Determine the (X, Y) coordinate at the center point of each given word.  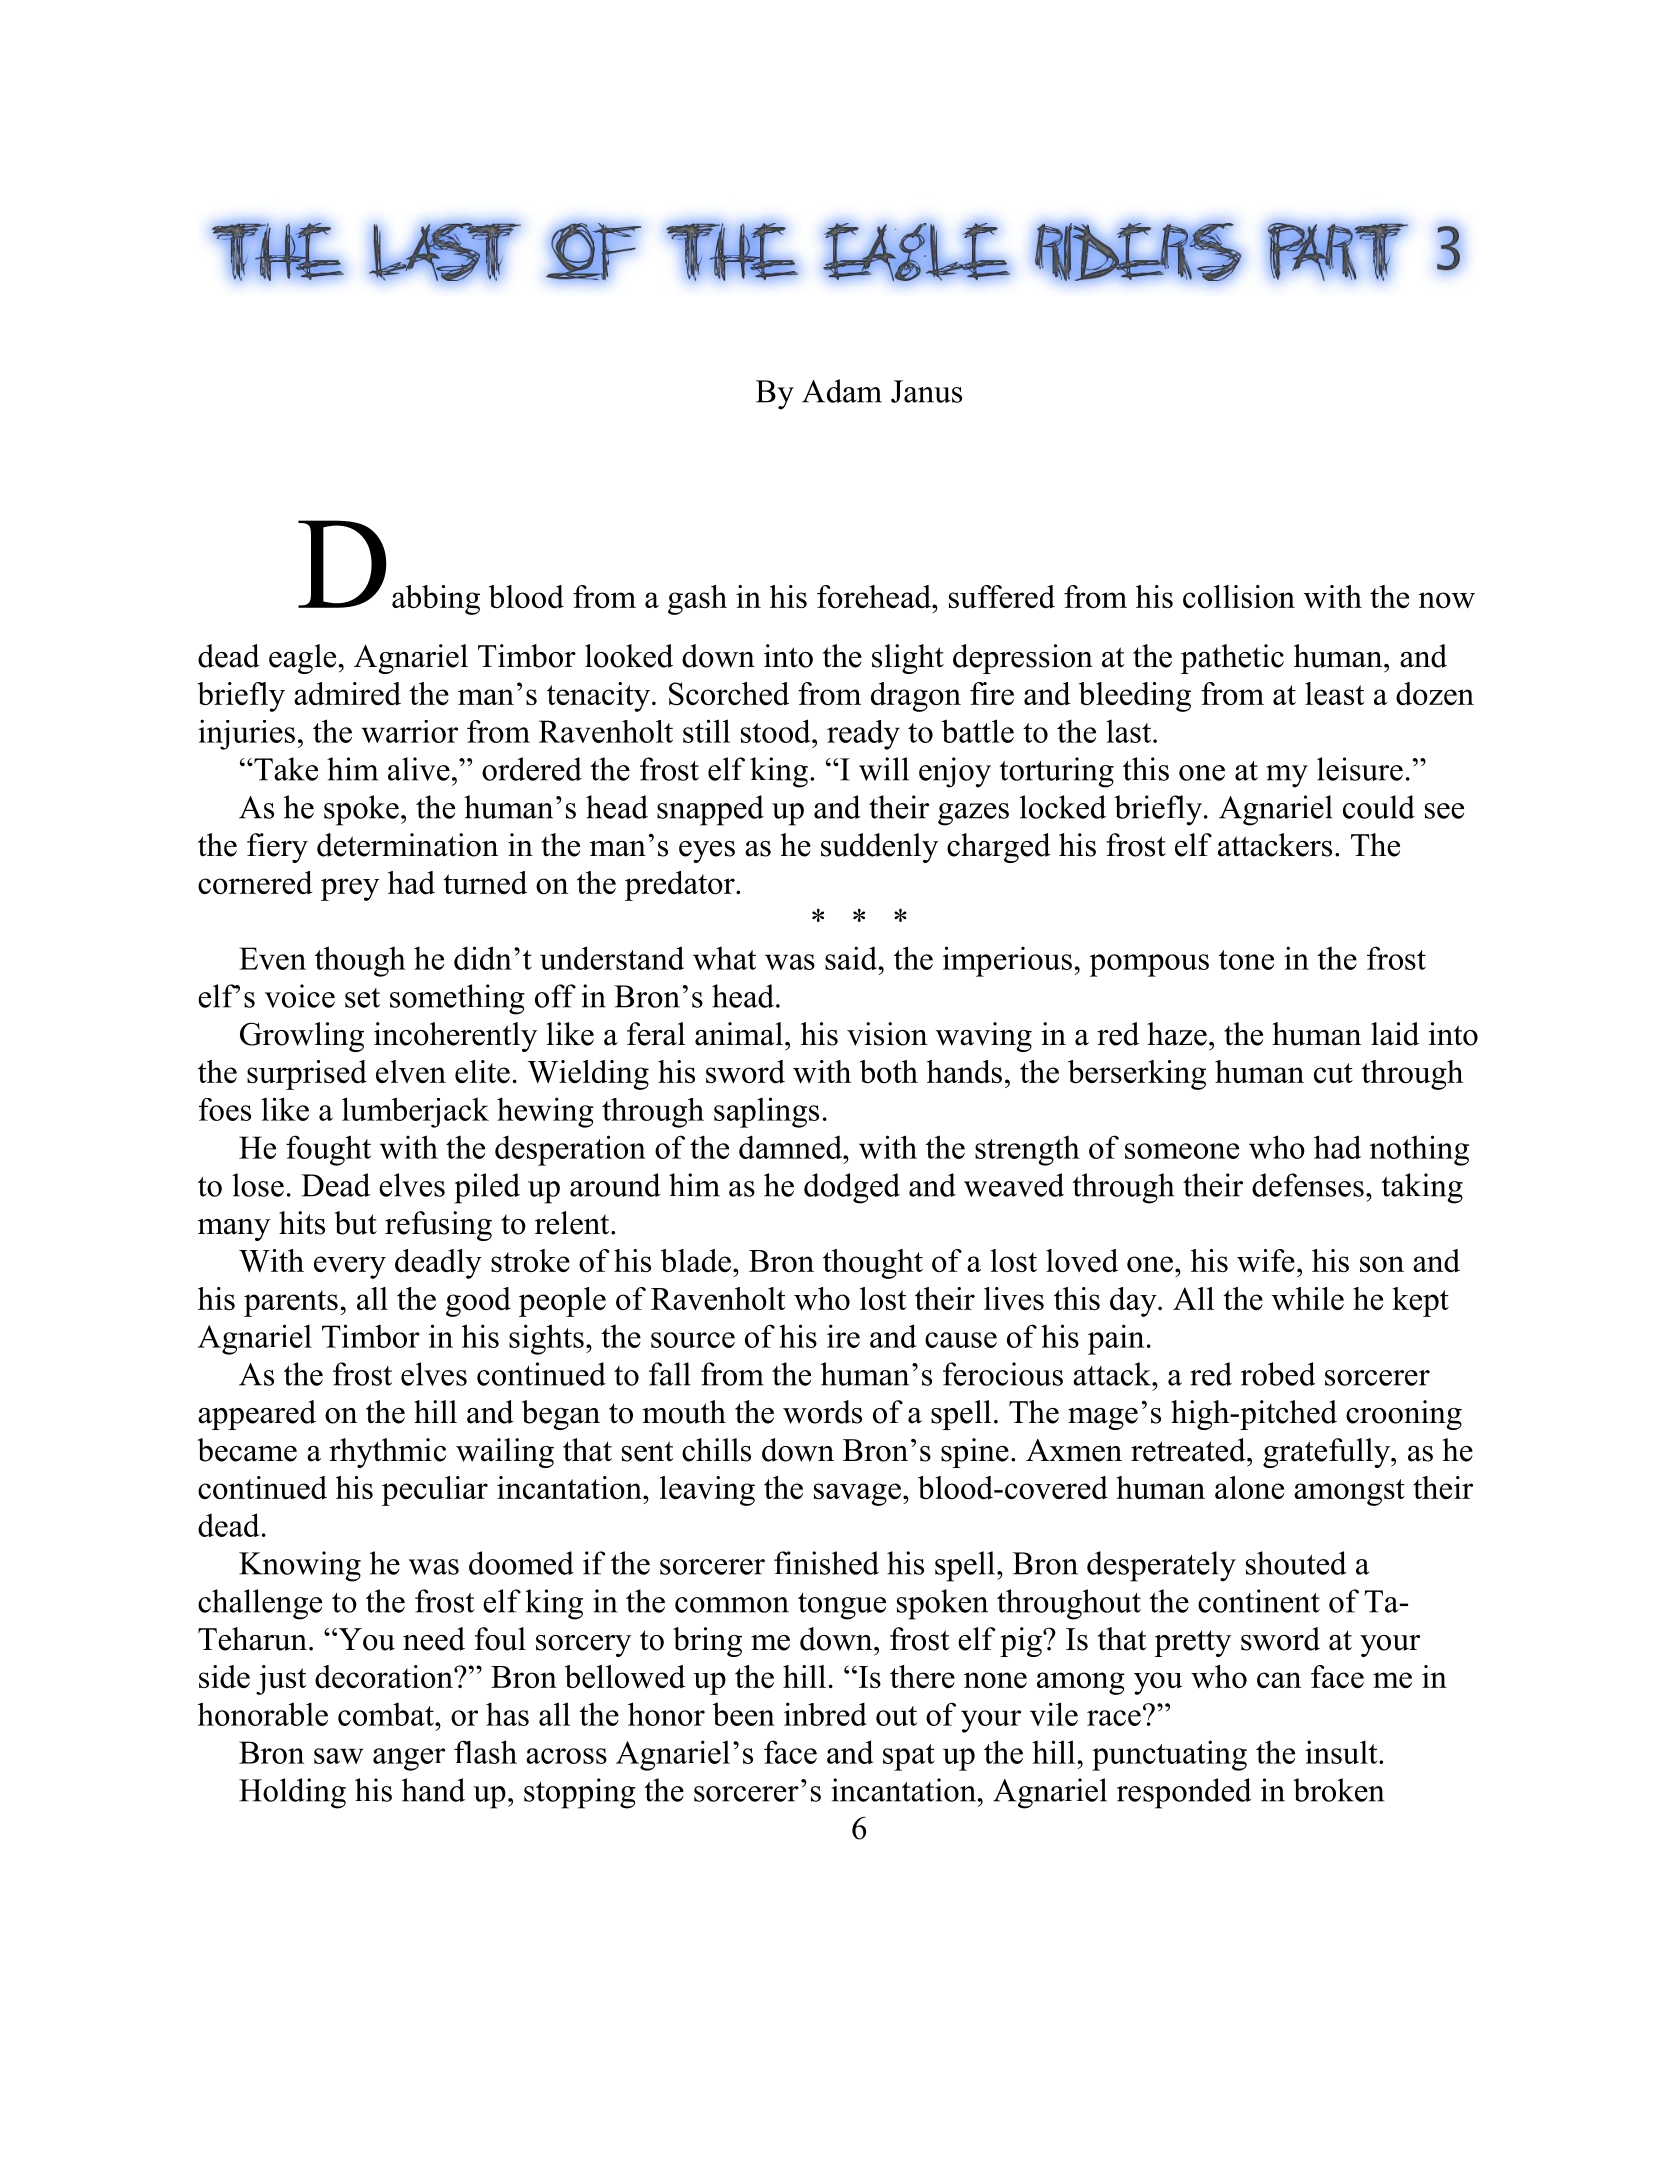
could (1379, 807)
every (350, 1267)
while (1308, 1298)
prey (350, 889)
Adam (842, 391)
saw (339, 1756)
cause (961, 1340)
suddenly (879, 848)
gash (697, 600)
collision (1239, 596)
